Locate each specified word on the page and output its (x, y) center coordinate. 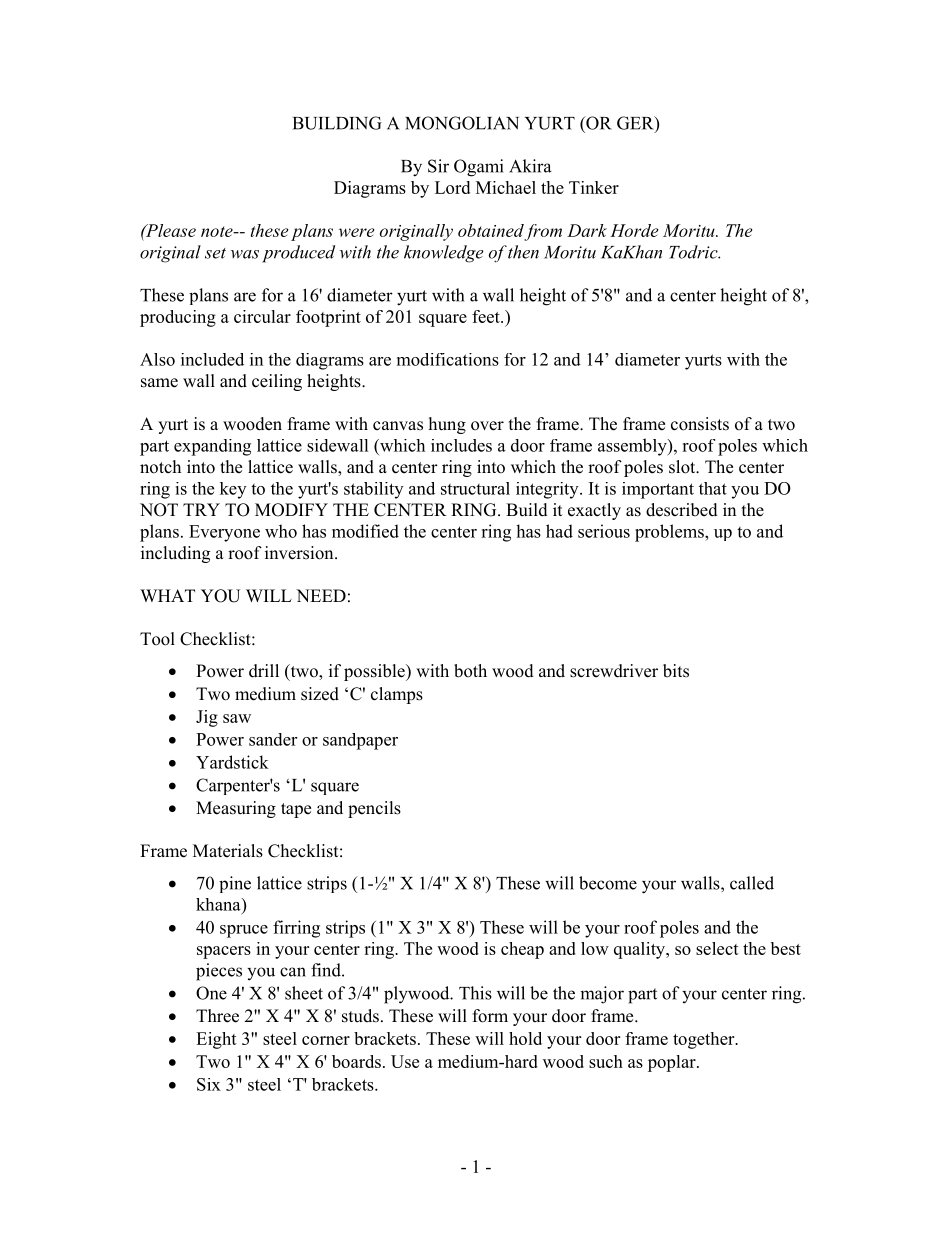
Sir (438, 166)
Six (209, 1084)
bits (676, 671)
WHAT (167, 595)
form (490, 1016)
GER (636, 124)
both (470, 671)
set (215, 253)
